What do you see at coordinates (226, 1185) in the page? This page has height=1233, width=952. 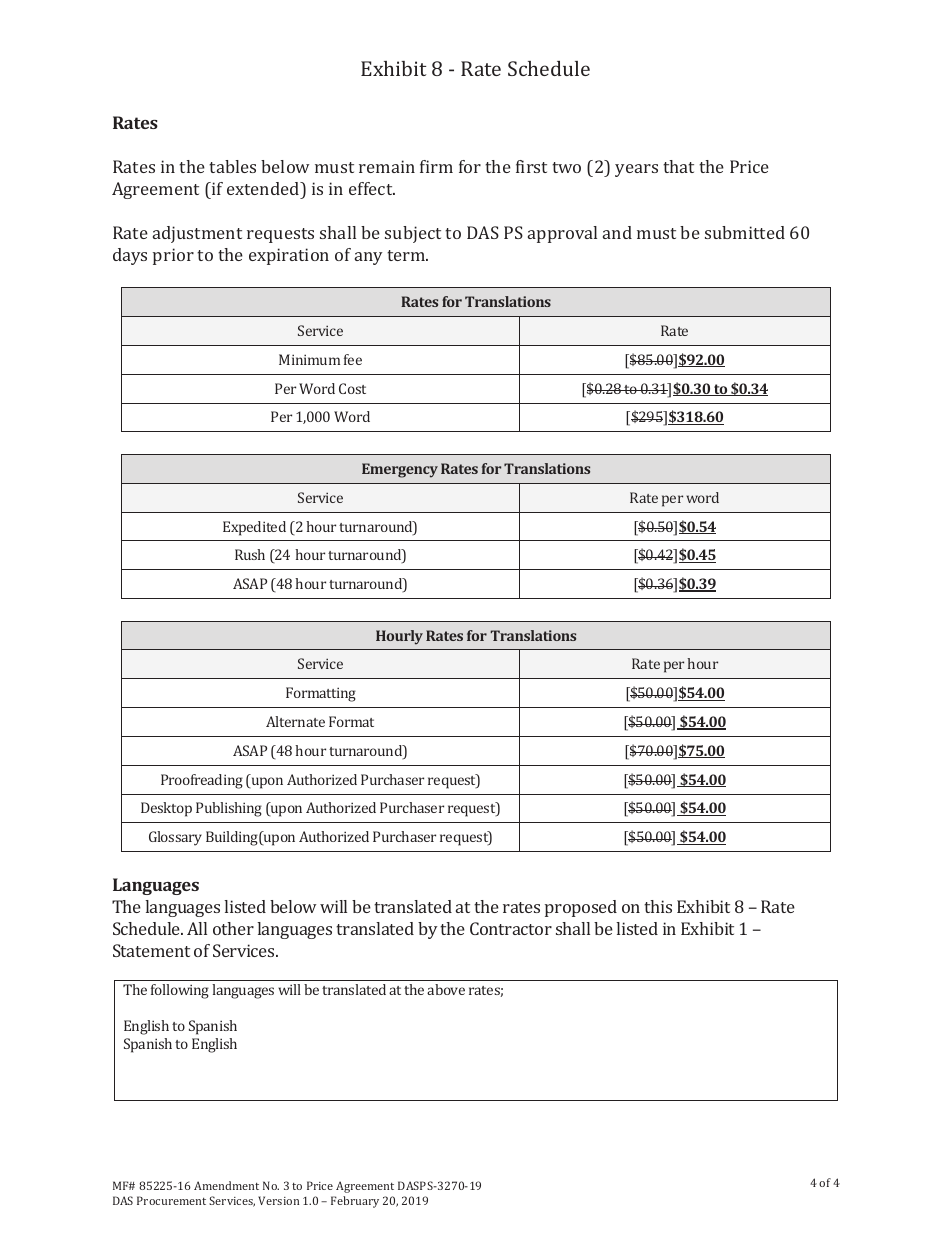 I see `Amendment` at bounding box center [226, 1185].
